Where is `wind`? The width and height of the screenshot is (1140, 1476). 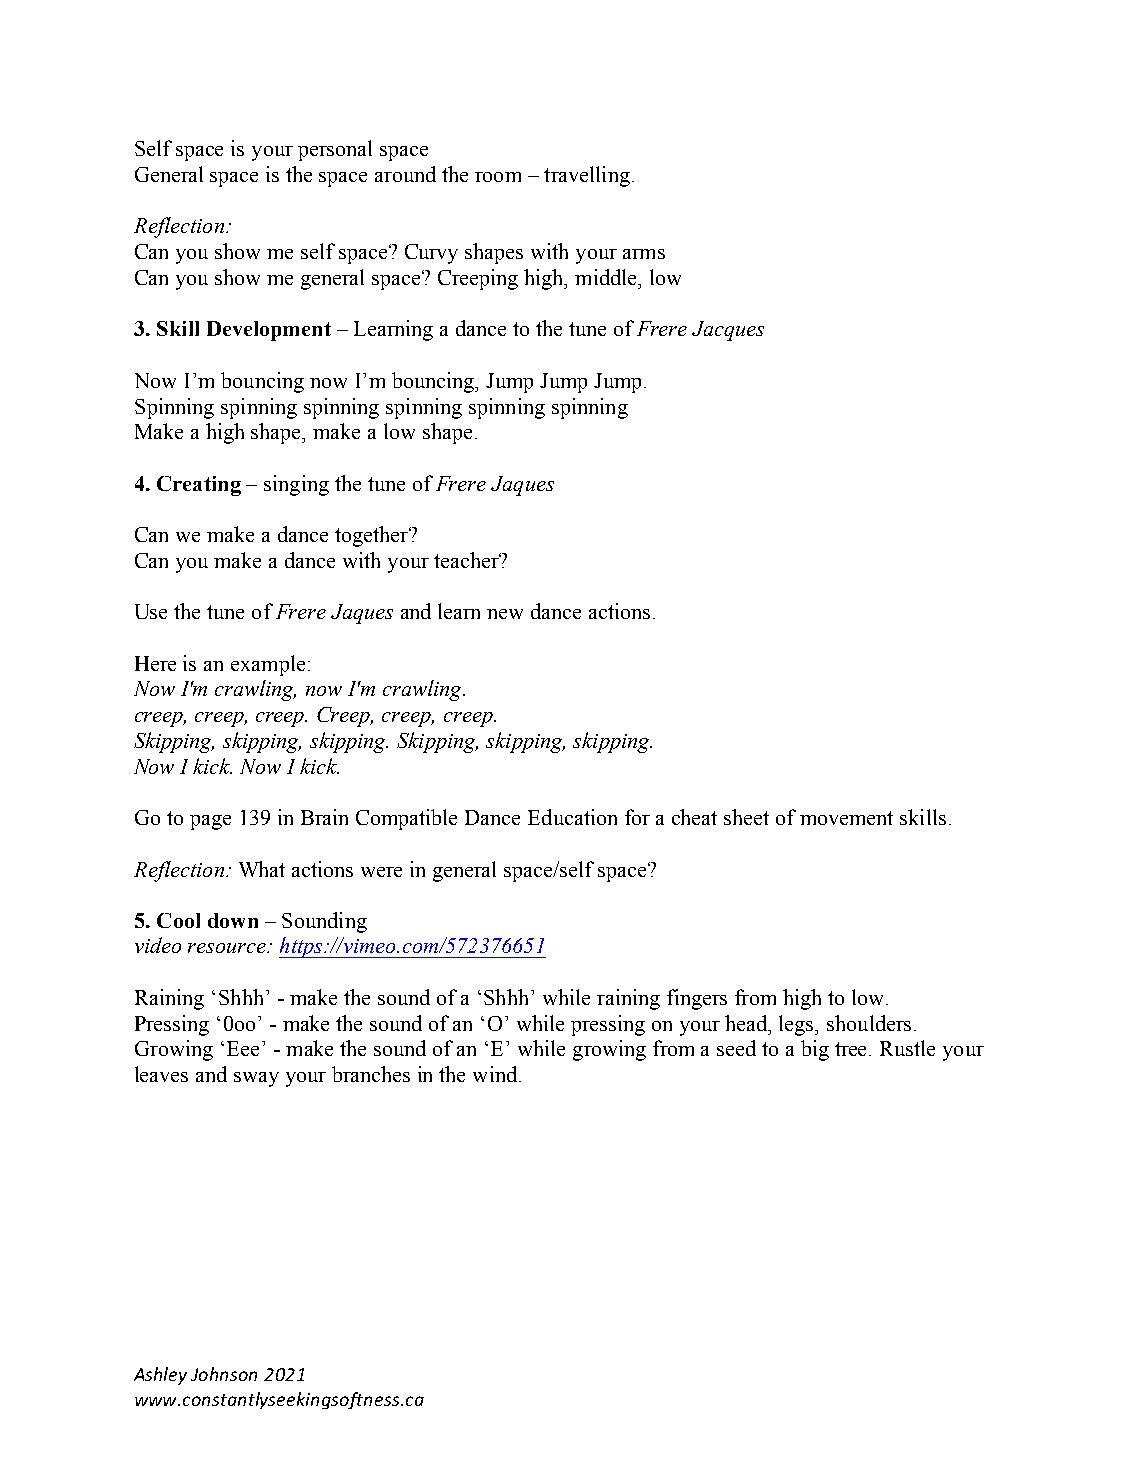
wind is located at coordinates (496, 1074).
